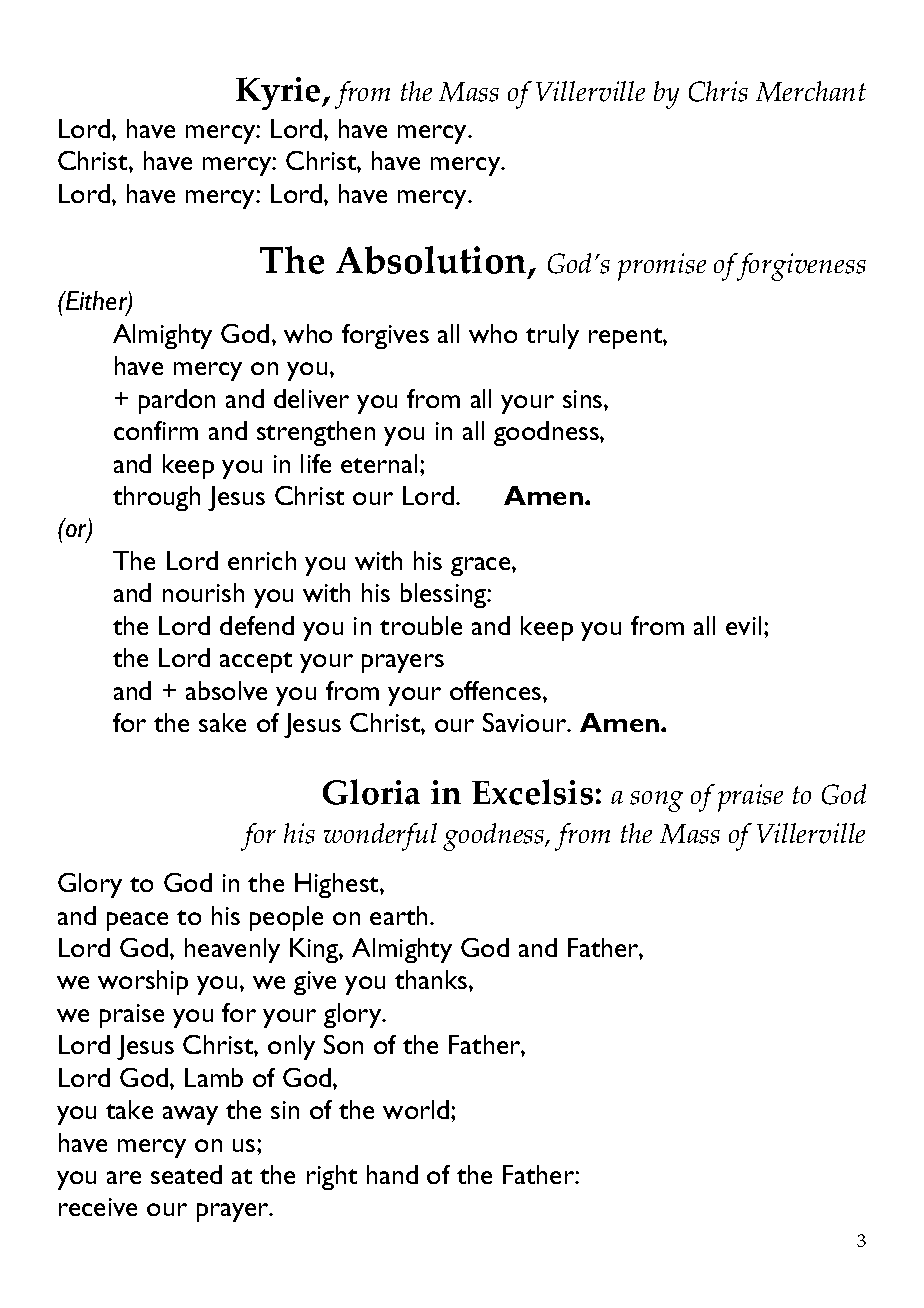 The width and height of the screenshot is (924, 1308). What do you see at coordinates (811, 91) in the screenshot?
I see `Merchant` at bounding box center [811, 91].
